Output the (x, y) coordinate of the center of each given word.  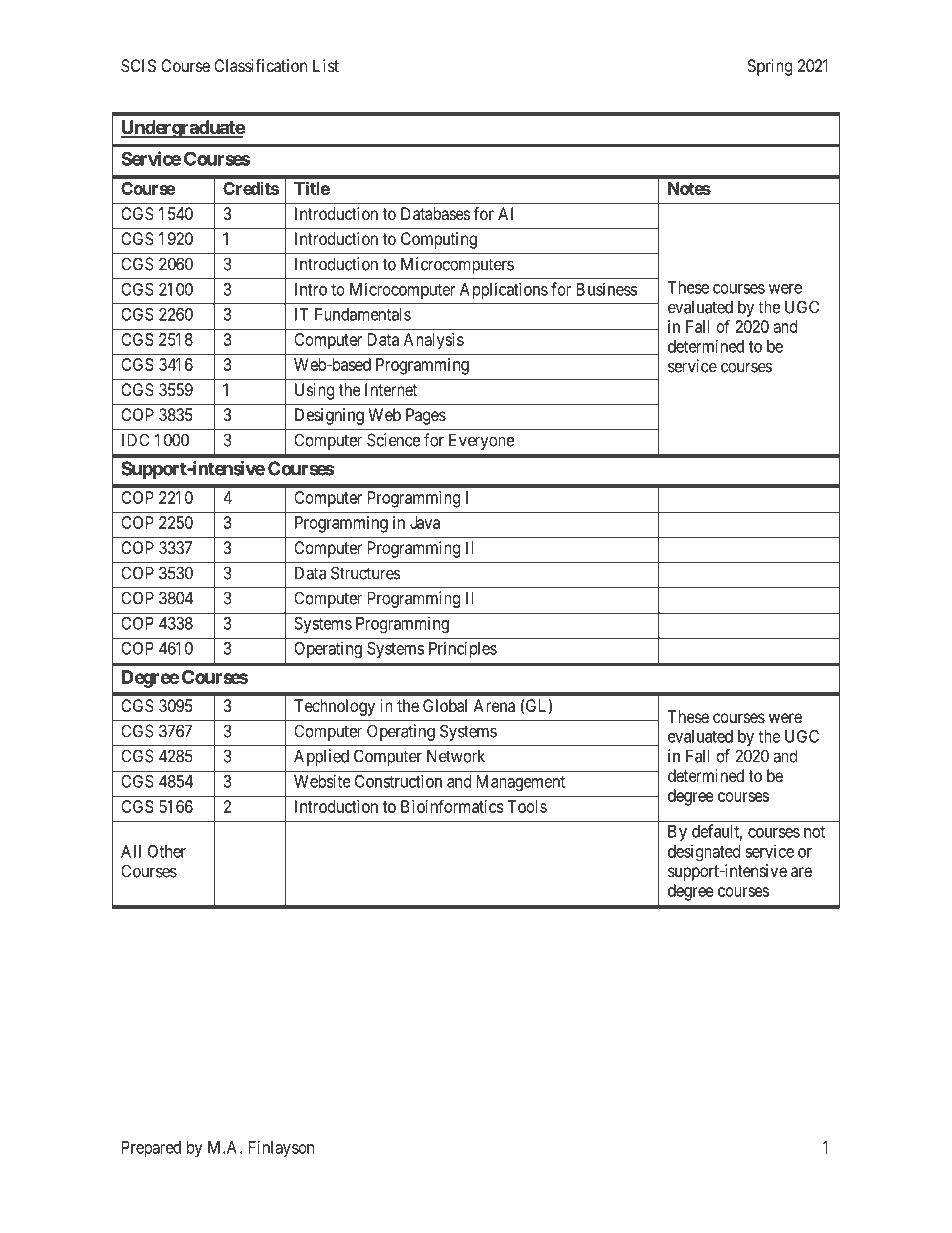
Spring (769, 67)
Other (167, 851)
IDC (135, 440)
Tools (527, 806)
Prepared (151, 1149)
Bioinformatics (452, 806)
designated (704, 852)
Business (607, 289)
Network (456, 756)
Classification (260, 65)
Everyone (481, 441)
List (326, 65)
